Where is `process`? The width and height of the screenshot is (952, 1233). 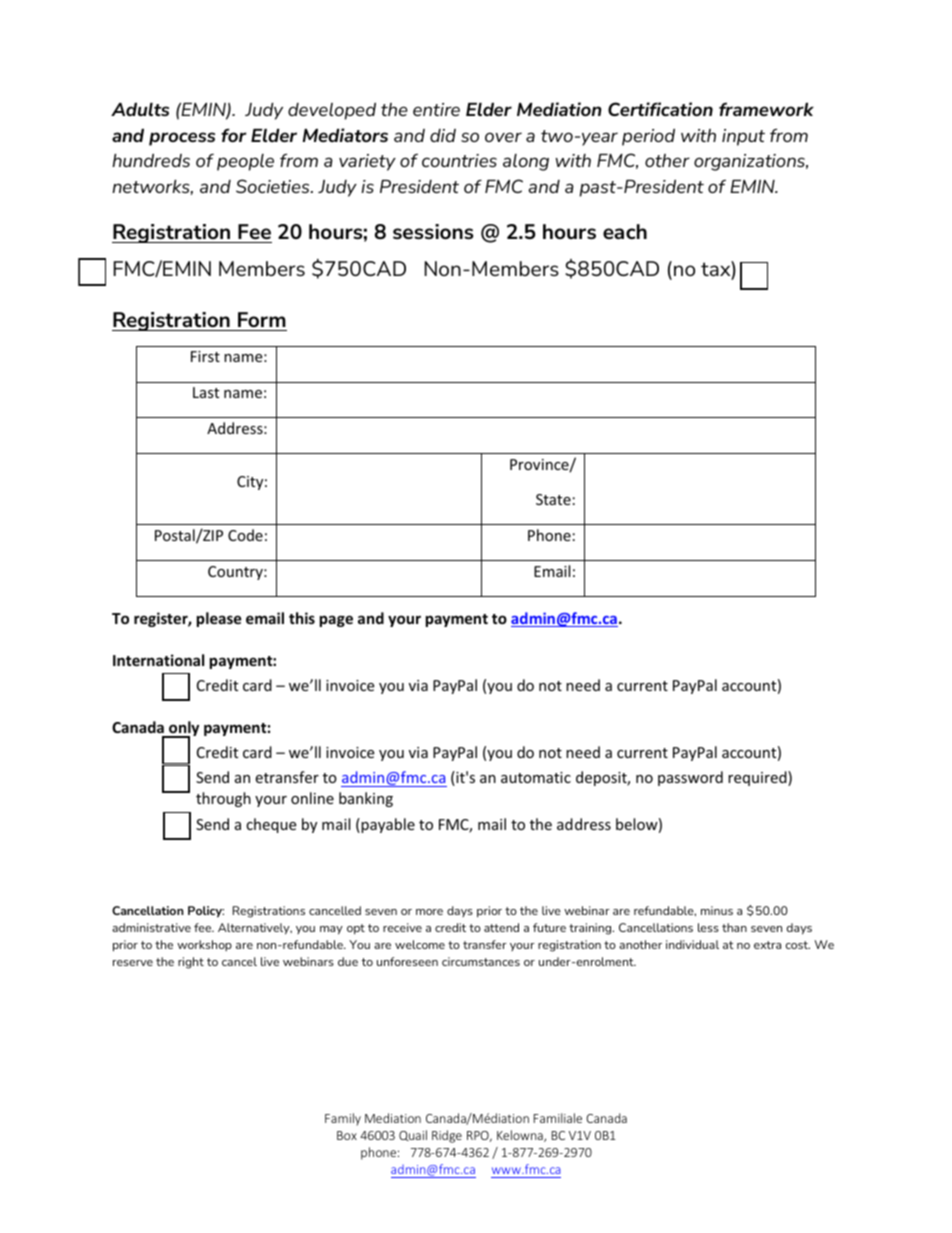
process is located at coordinates (182, 139).
